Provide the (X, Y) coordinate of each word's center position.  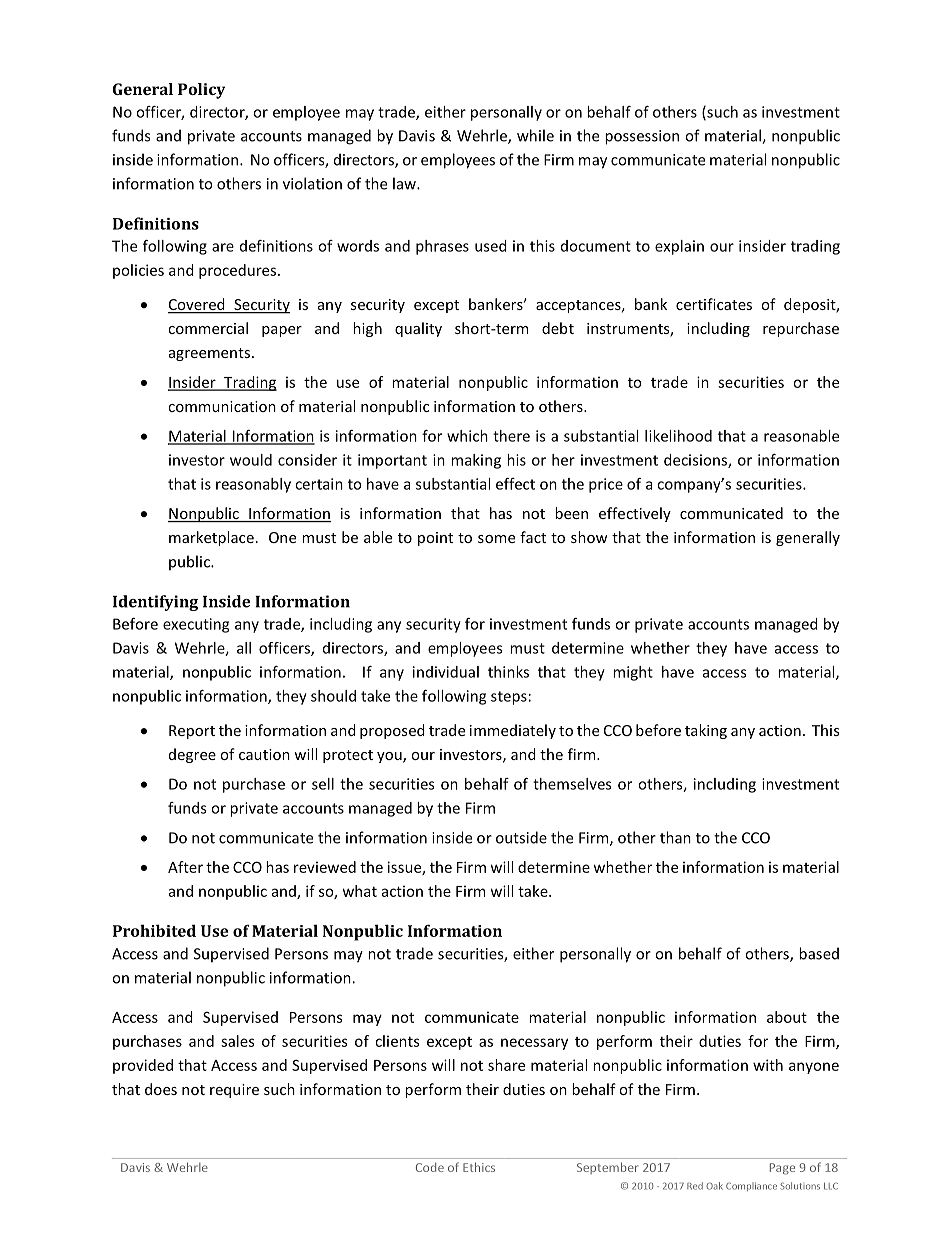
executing (196, 625)
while (535, 135)
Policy (201, 91)
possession (642, 137)
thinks (508, 672)
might (633, 673)
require (234, 1091)
